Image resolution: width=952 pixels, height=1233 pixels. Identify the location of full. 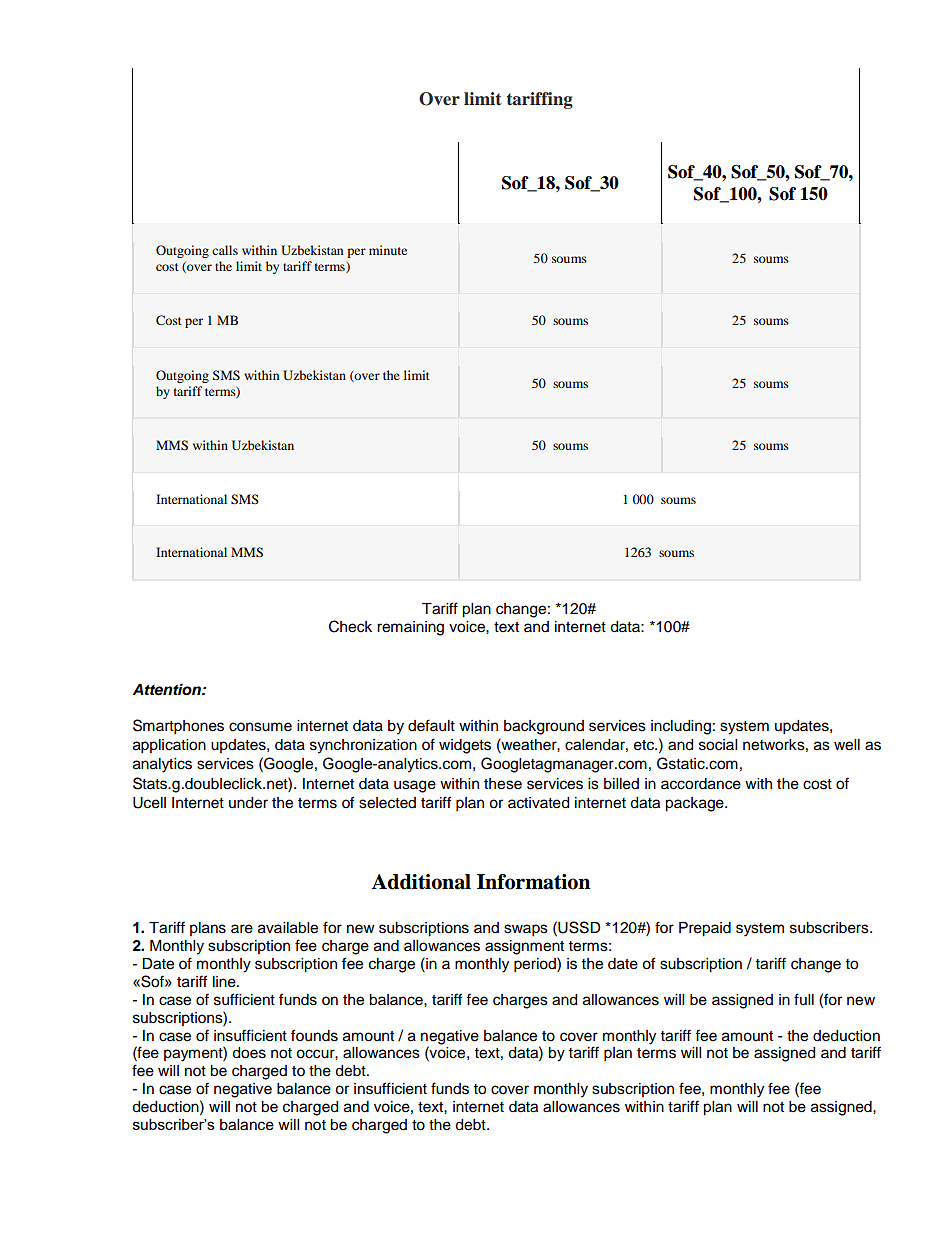
(804, 999).
